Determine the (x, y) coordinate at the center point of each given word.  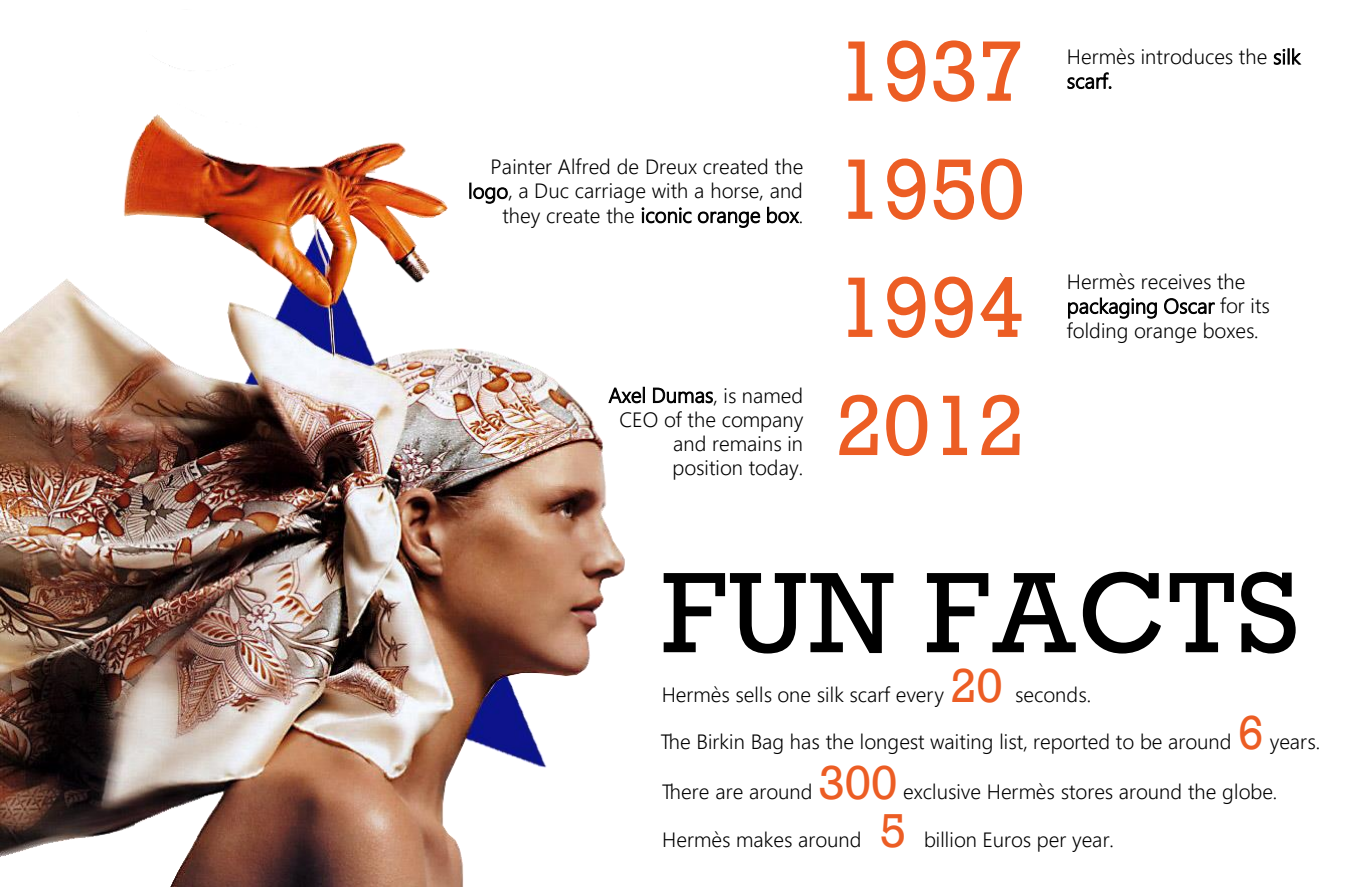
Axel (626, 395)
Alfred (583, 166)
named (772, 395)
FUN (778, 613)
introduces (1187, 56)
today (775, 469)
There (685, 791)
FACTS (1111, 612)
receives (1176, 282)
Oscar (1189, 306)
